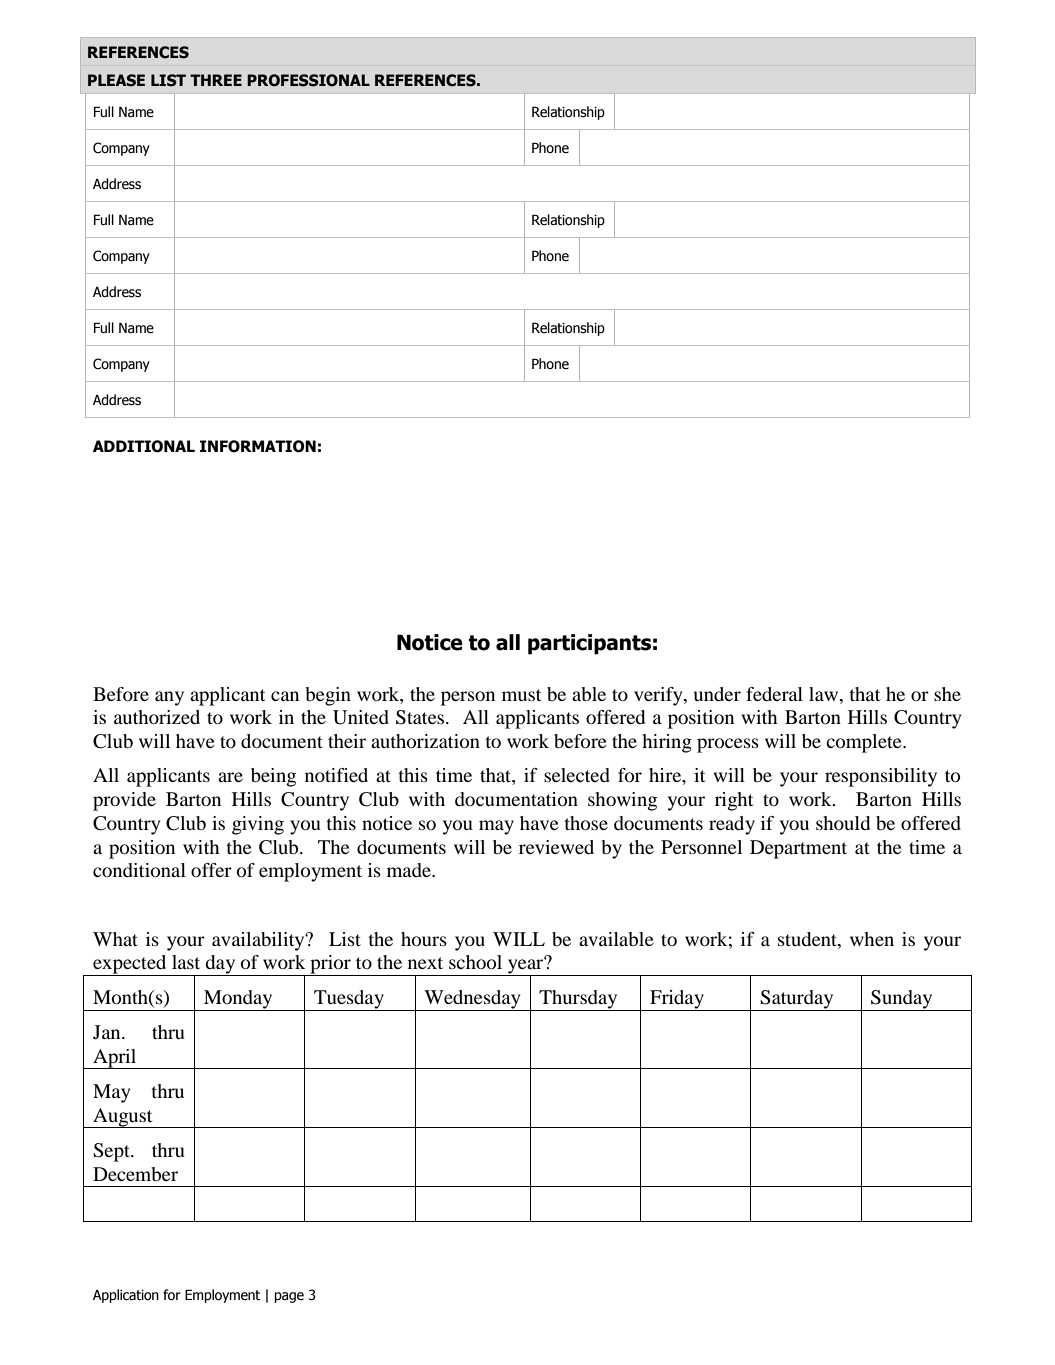  What do you see at coordinates (825, 694) in the image?
I see `law` at bounding box center [825, 694].
